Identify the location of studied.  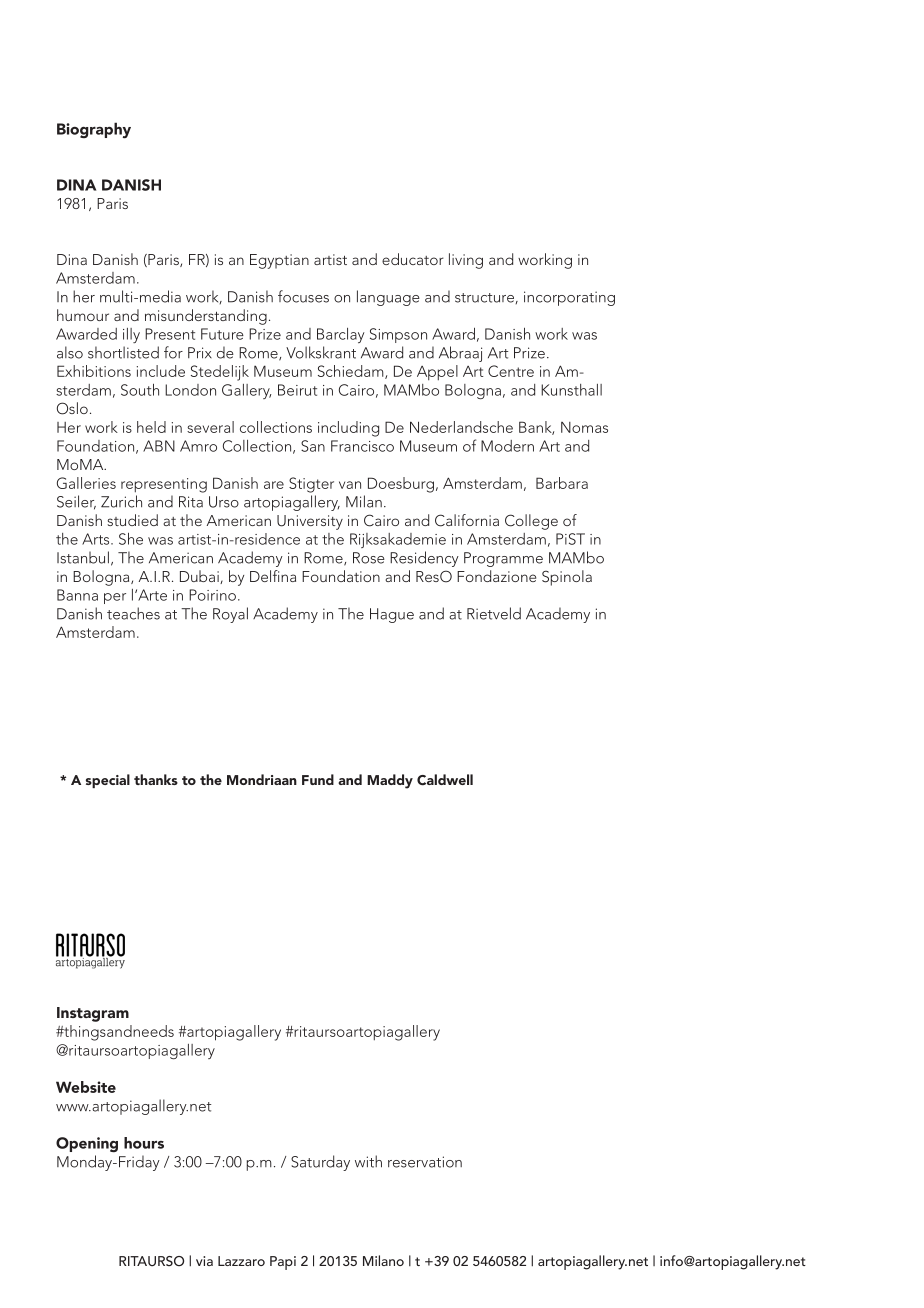
(132, 520).
